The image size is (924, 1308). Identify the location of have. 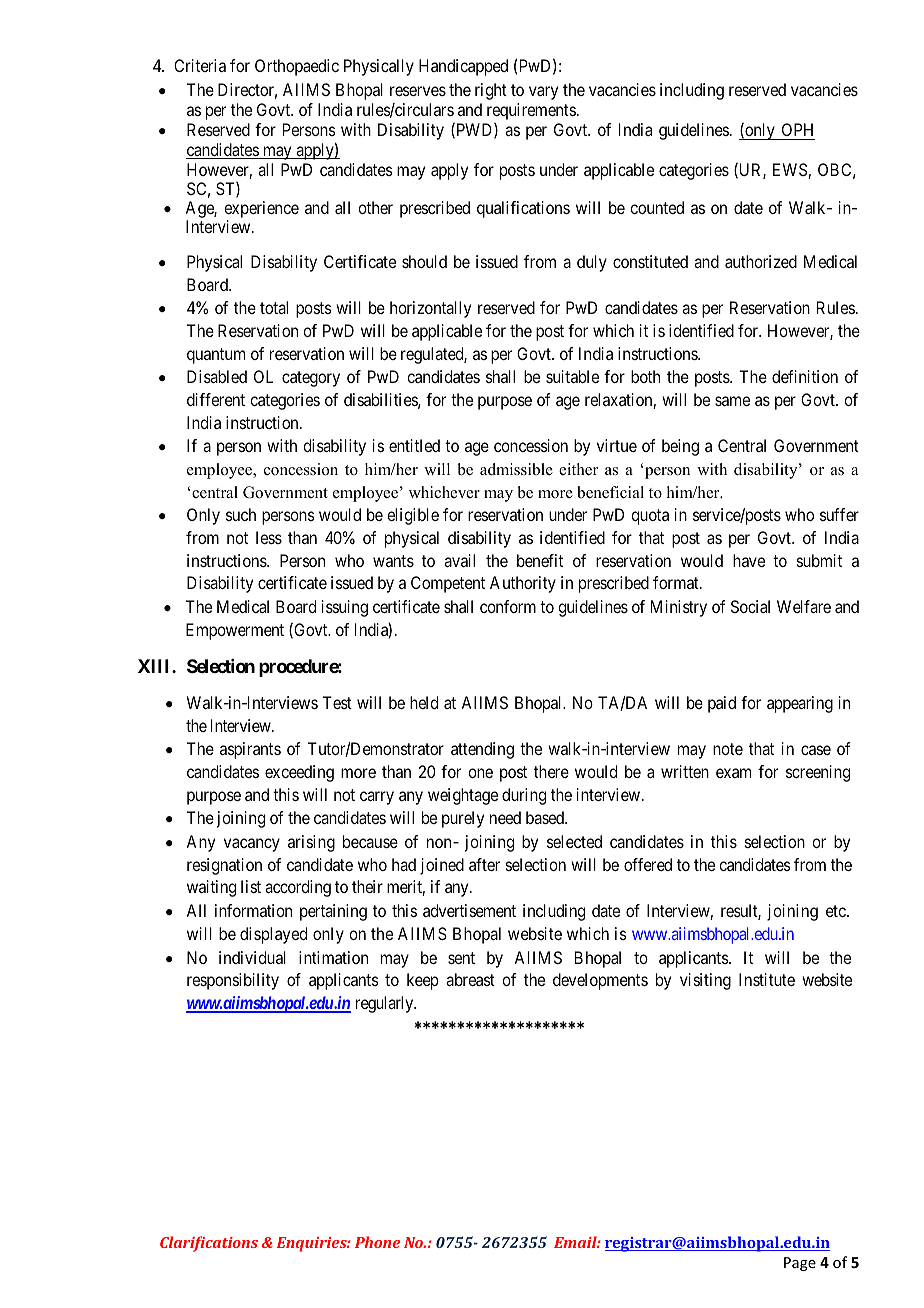
(749, 560).
